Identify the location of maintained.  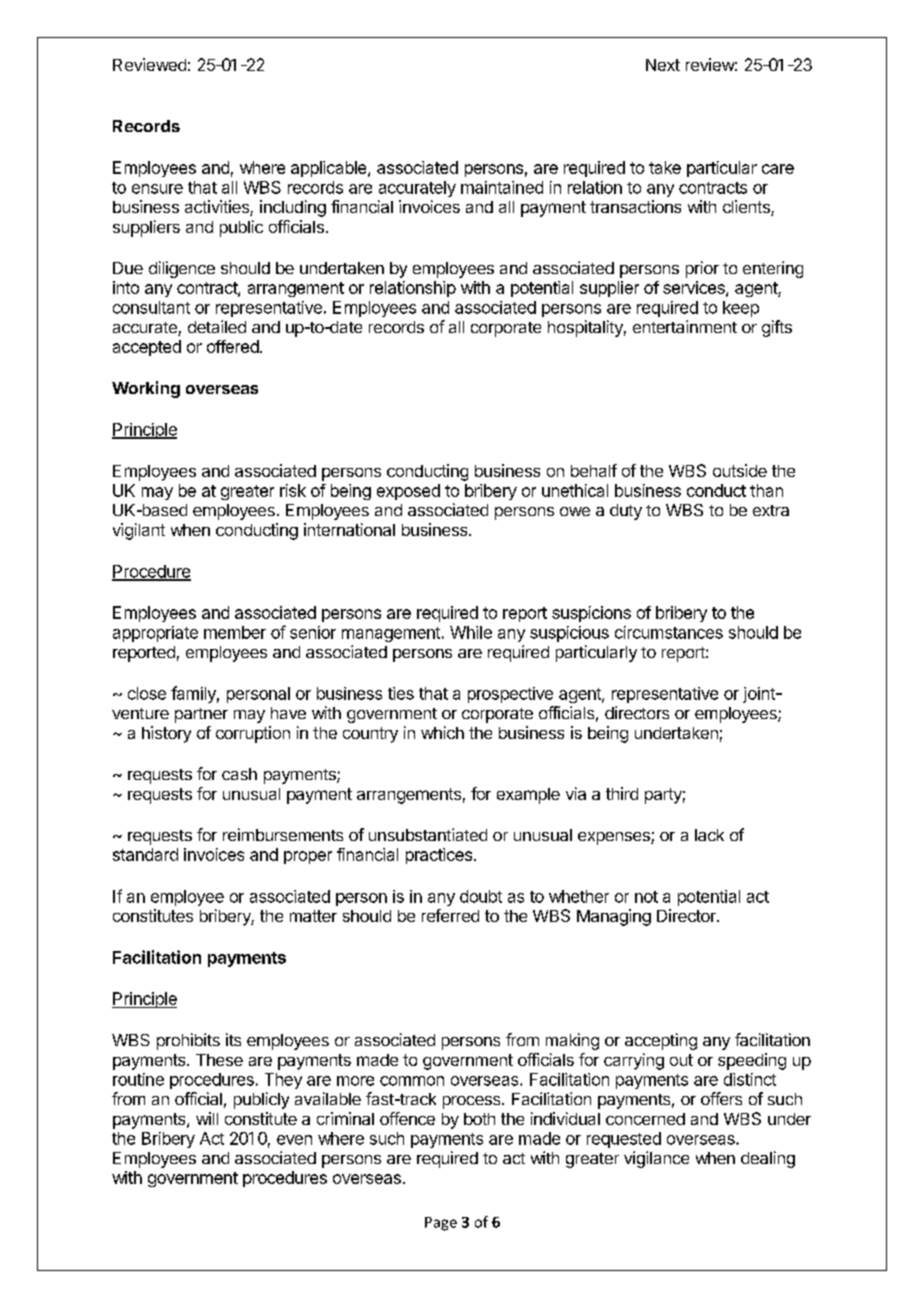
(502, 187).
